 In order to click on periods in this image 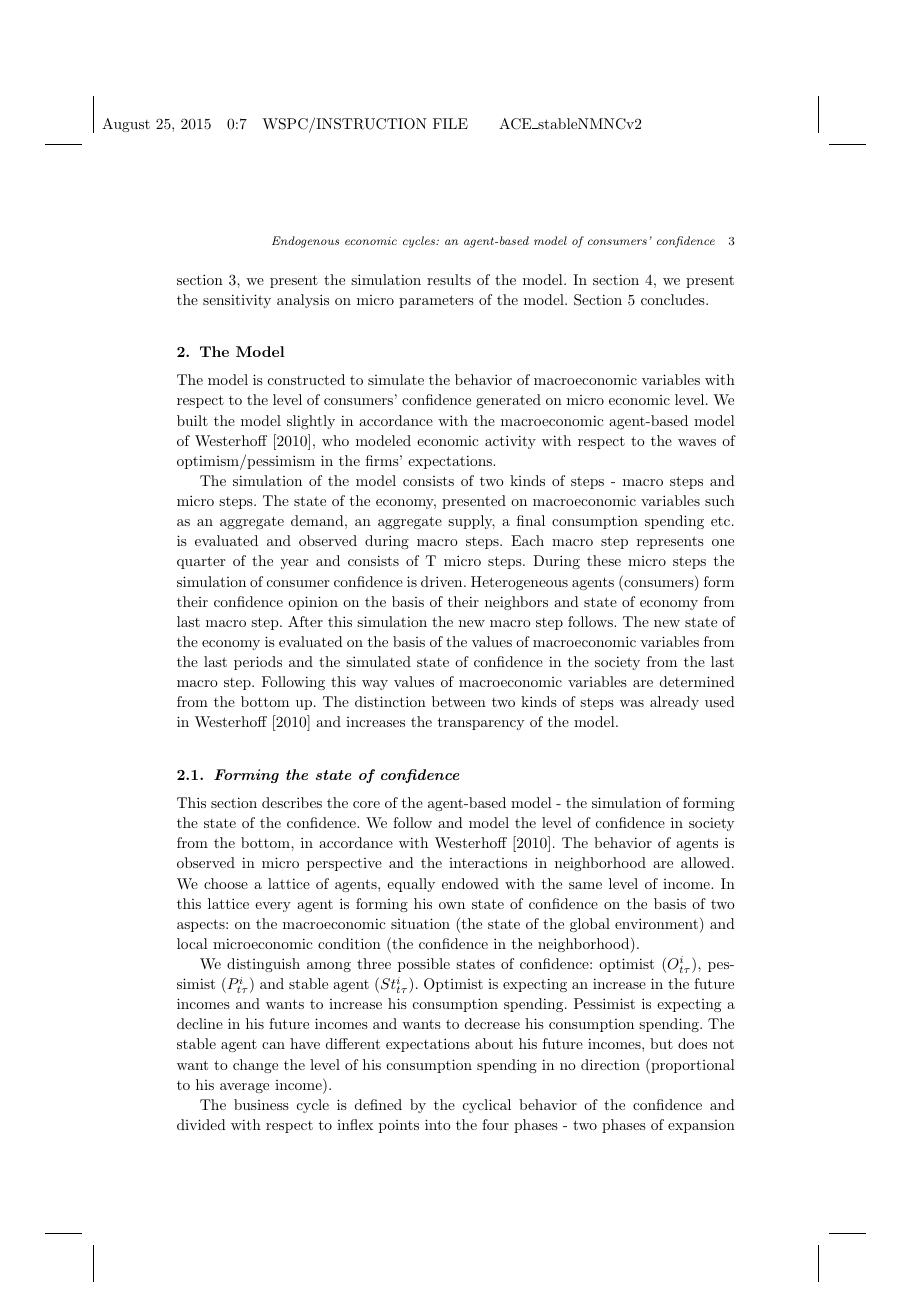, I will do `click(258, 663)`.
